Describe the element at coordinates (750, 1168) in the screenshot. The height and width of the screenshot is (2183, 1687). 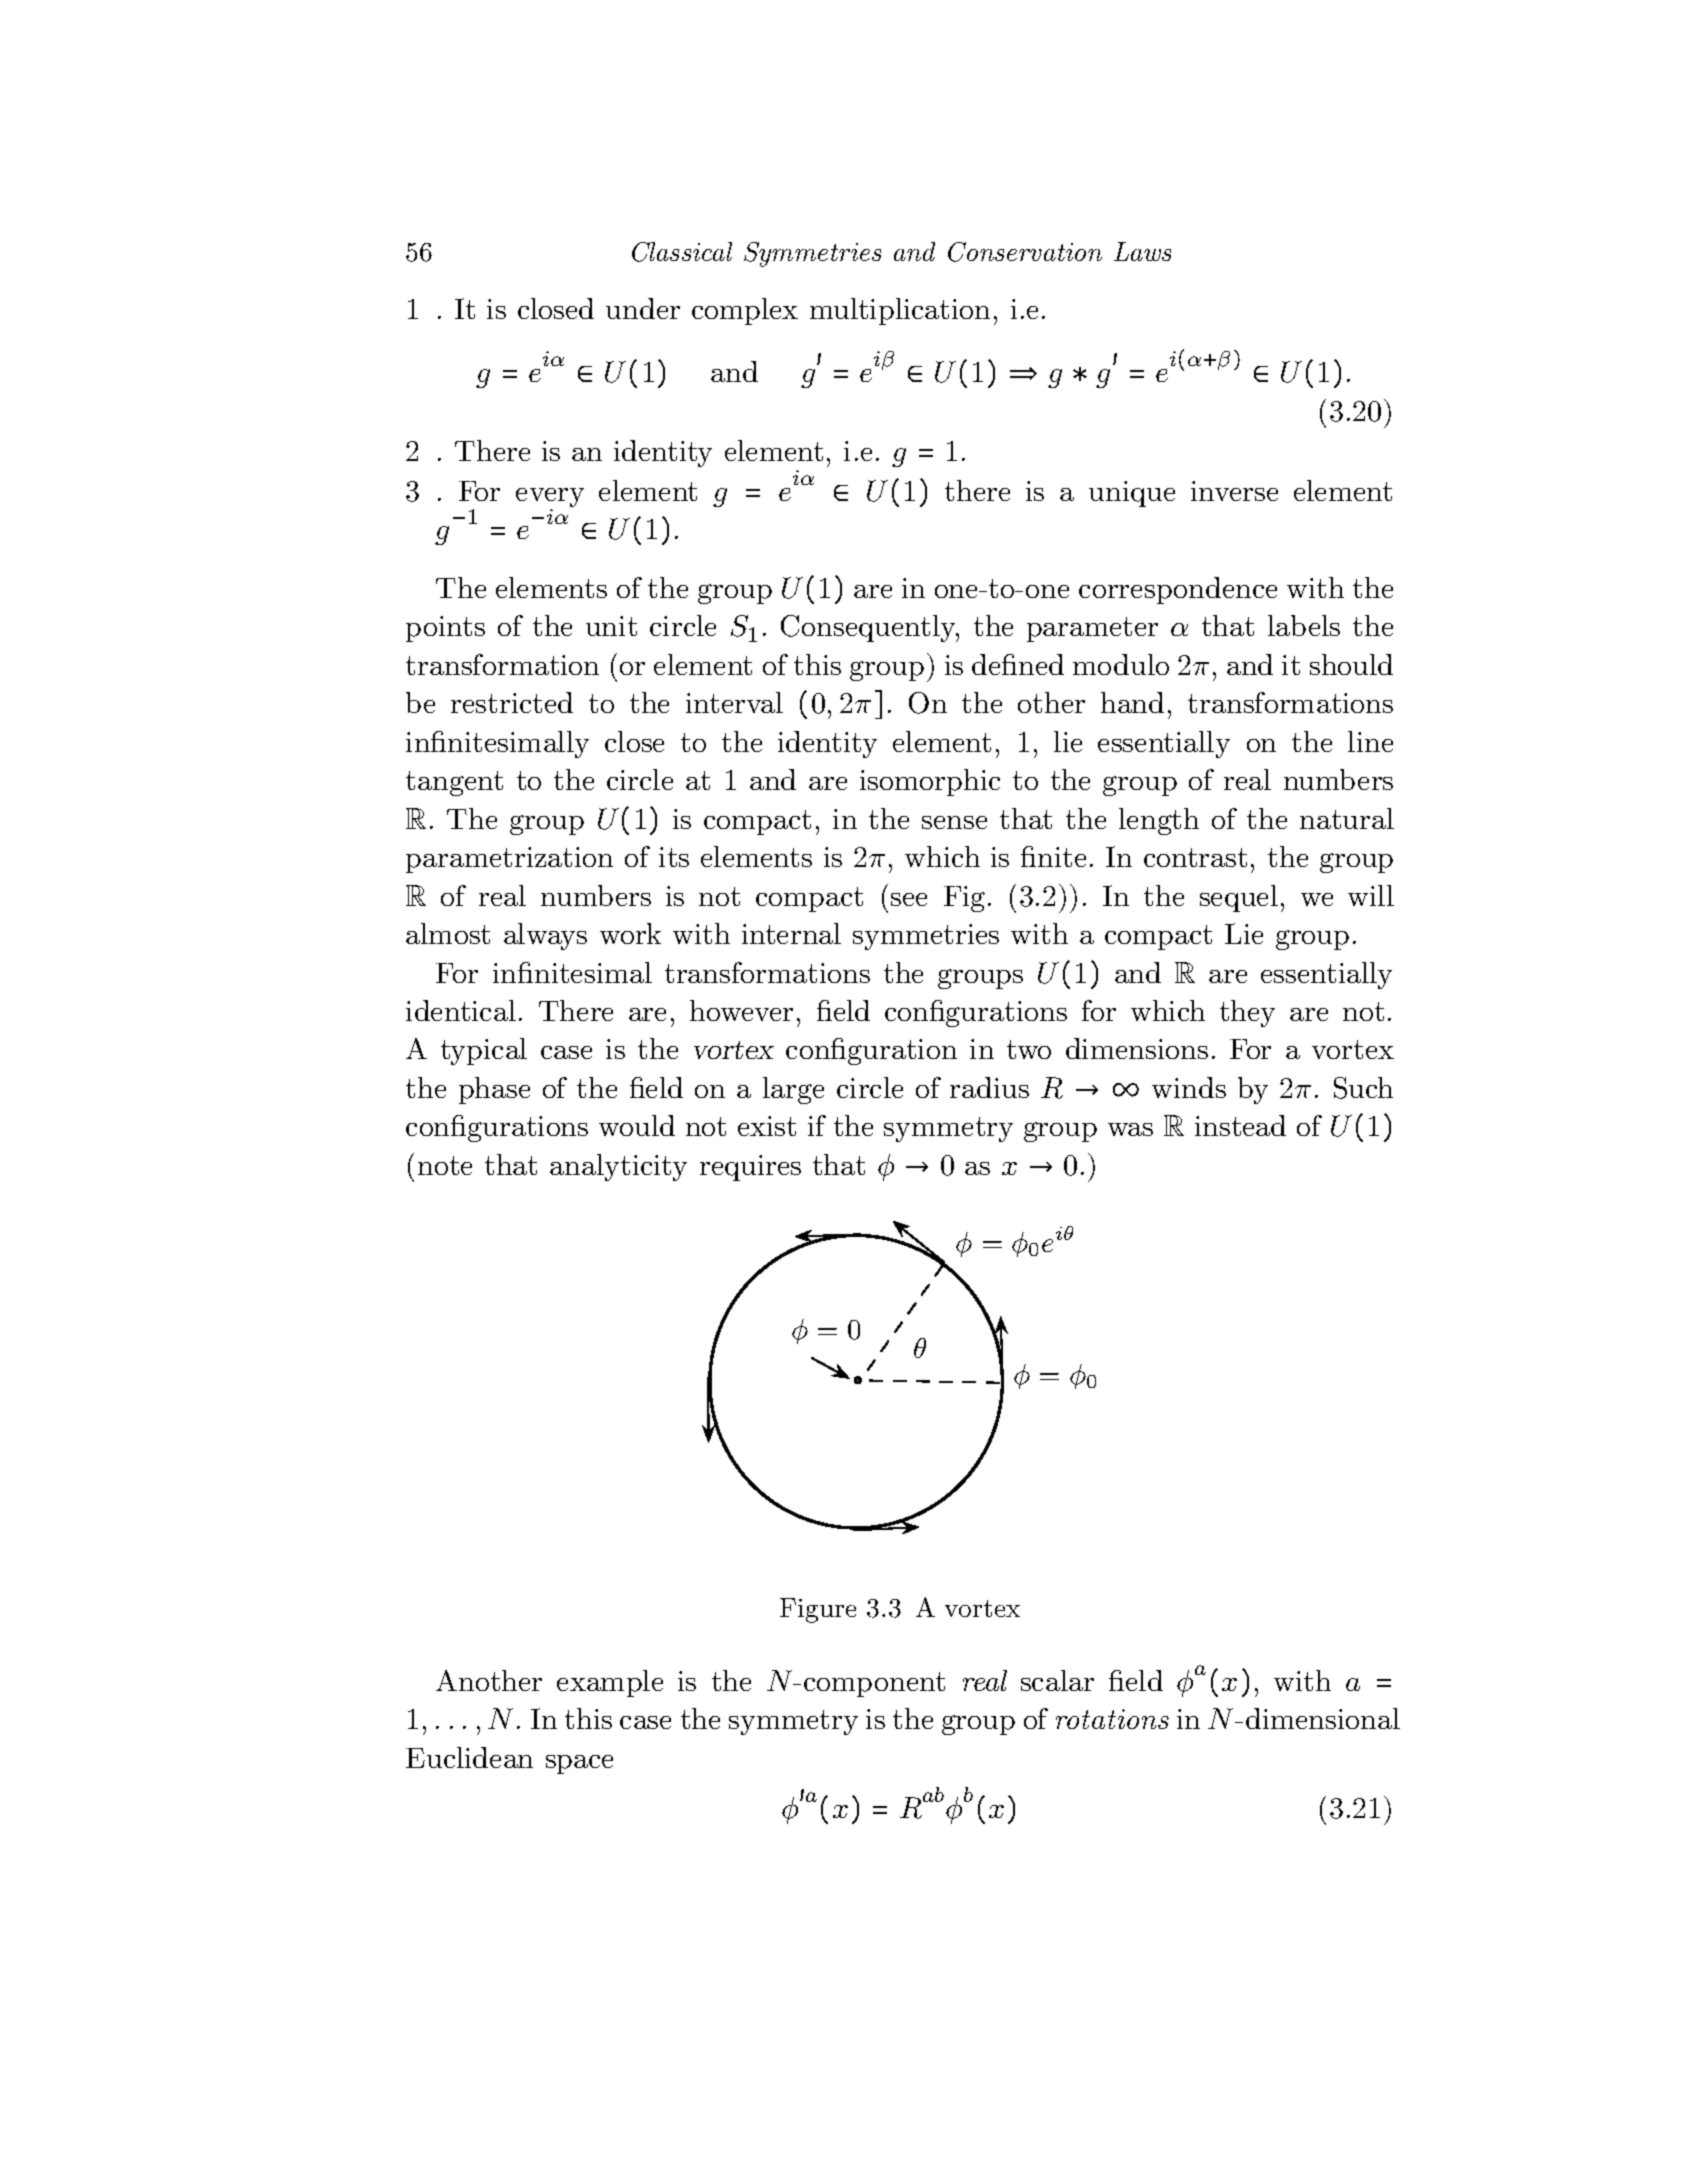
I see `requires` at that location.
